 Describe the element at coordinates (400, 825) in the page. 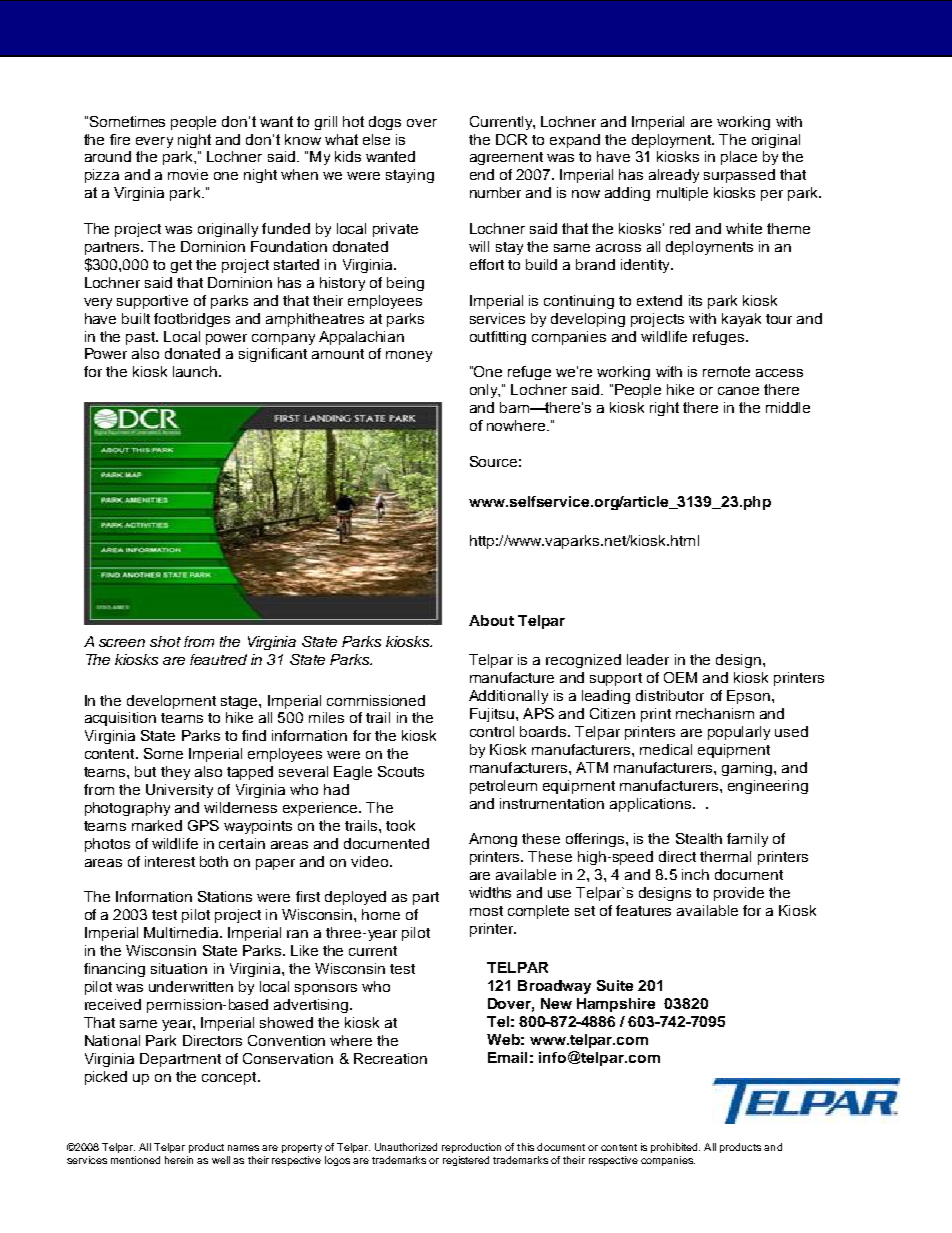

I see `took` at that location.
